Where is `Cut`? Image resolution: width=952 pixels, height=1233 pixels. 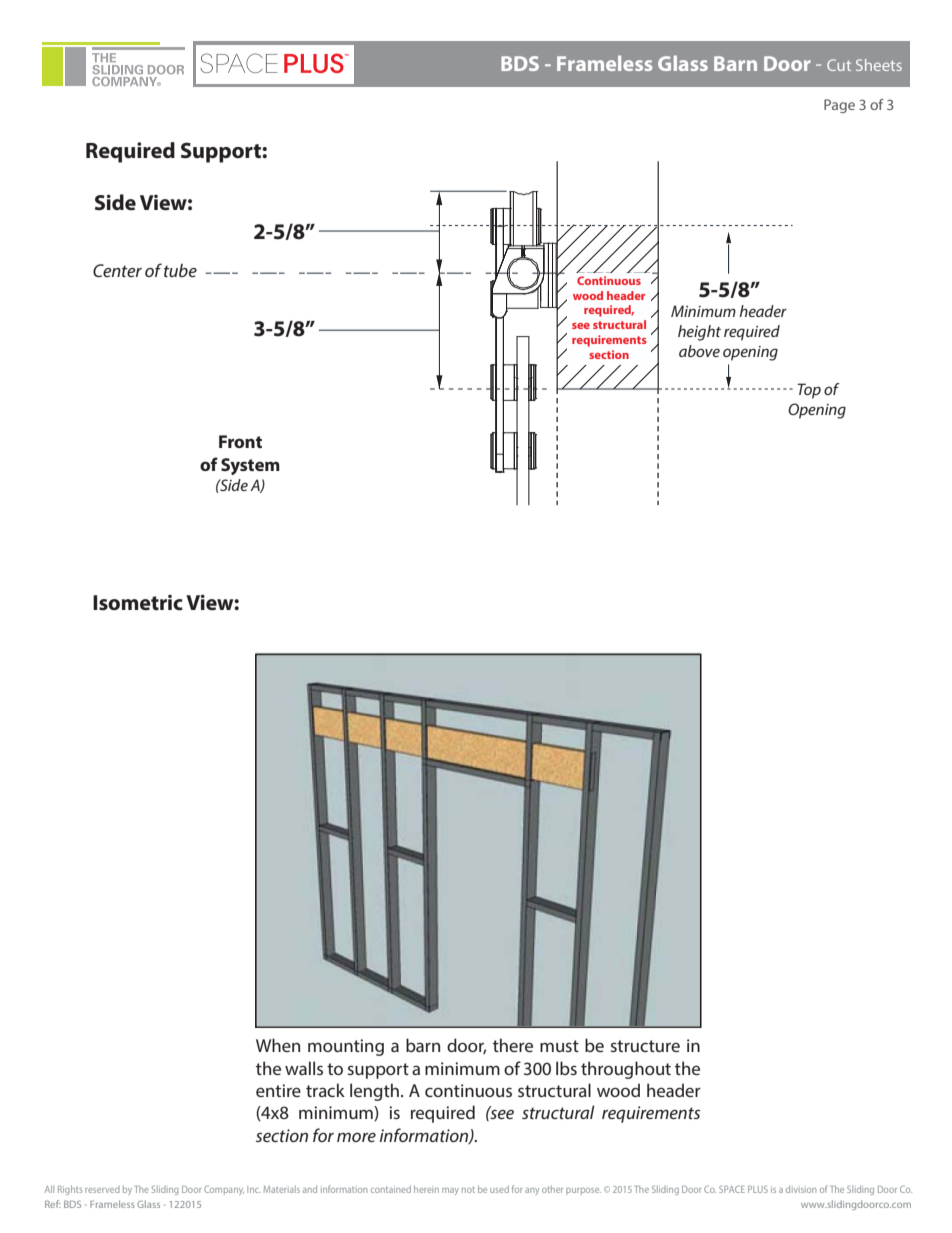 Cut is located at coordinates (839, 65).
